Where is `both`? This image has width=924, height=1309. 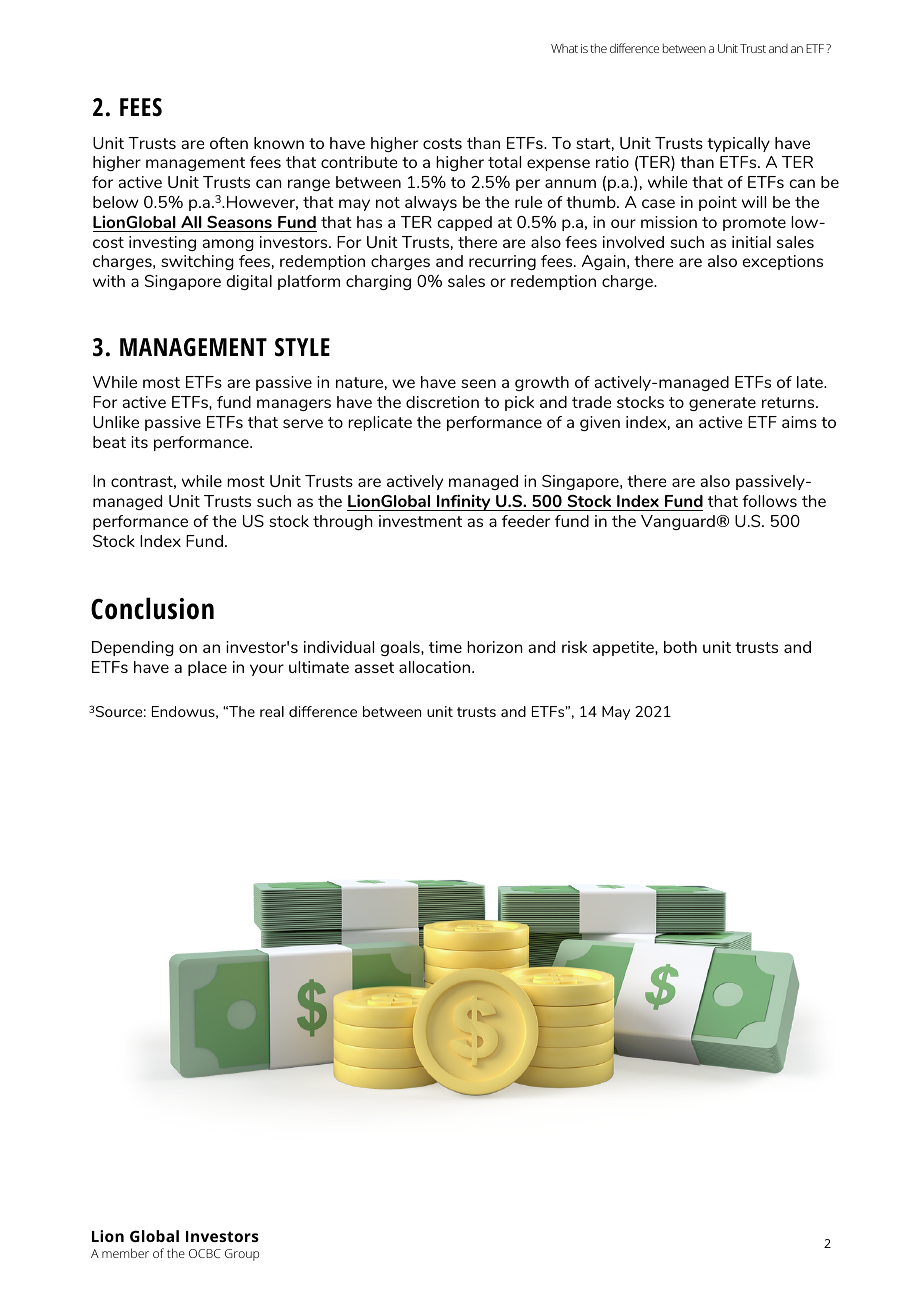
both is located at coordinates (680, 647).
